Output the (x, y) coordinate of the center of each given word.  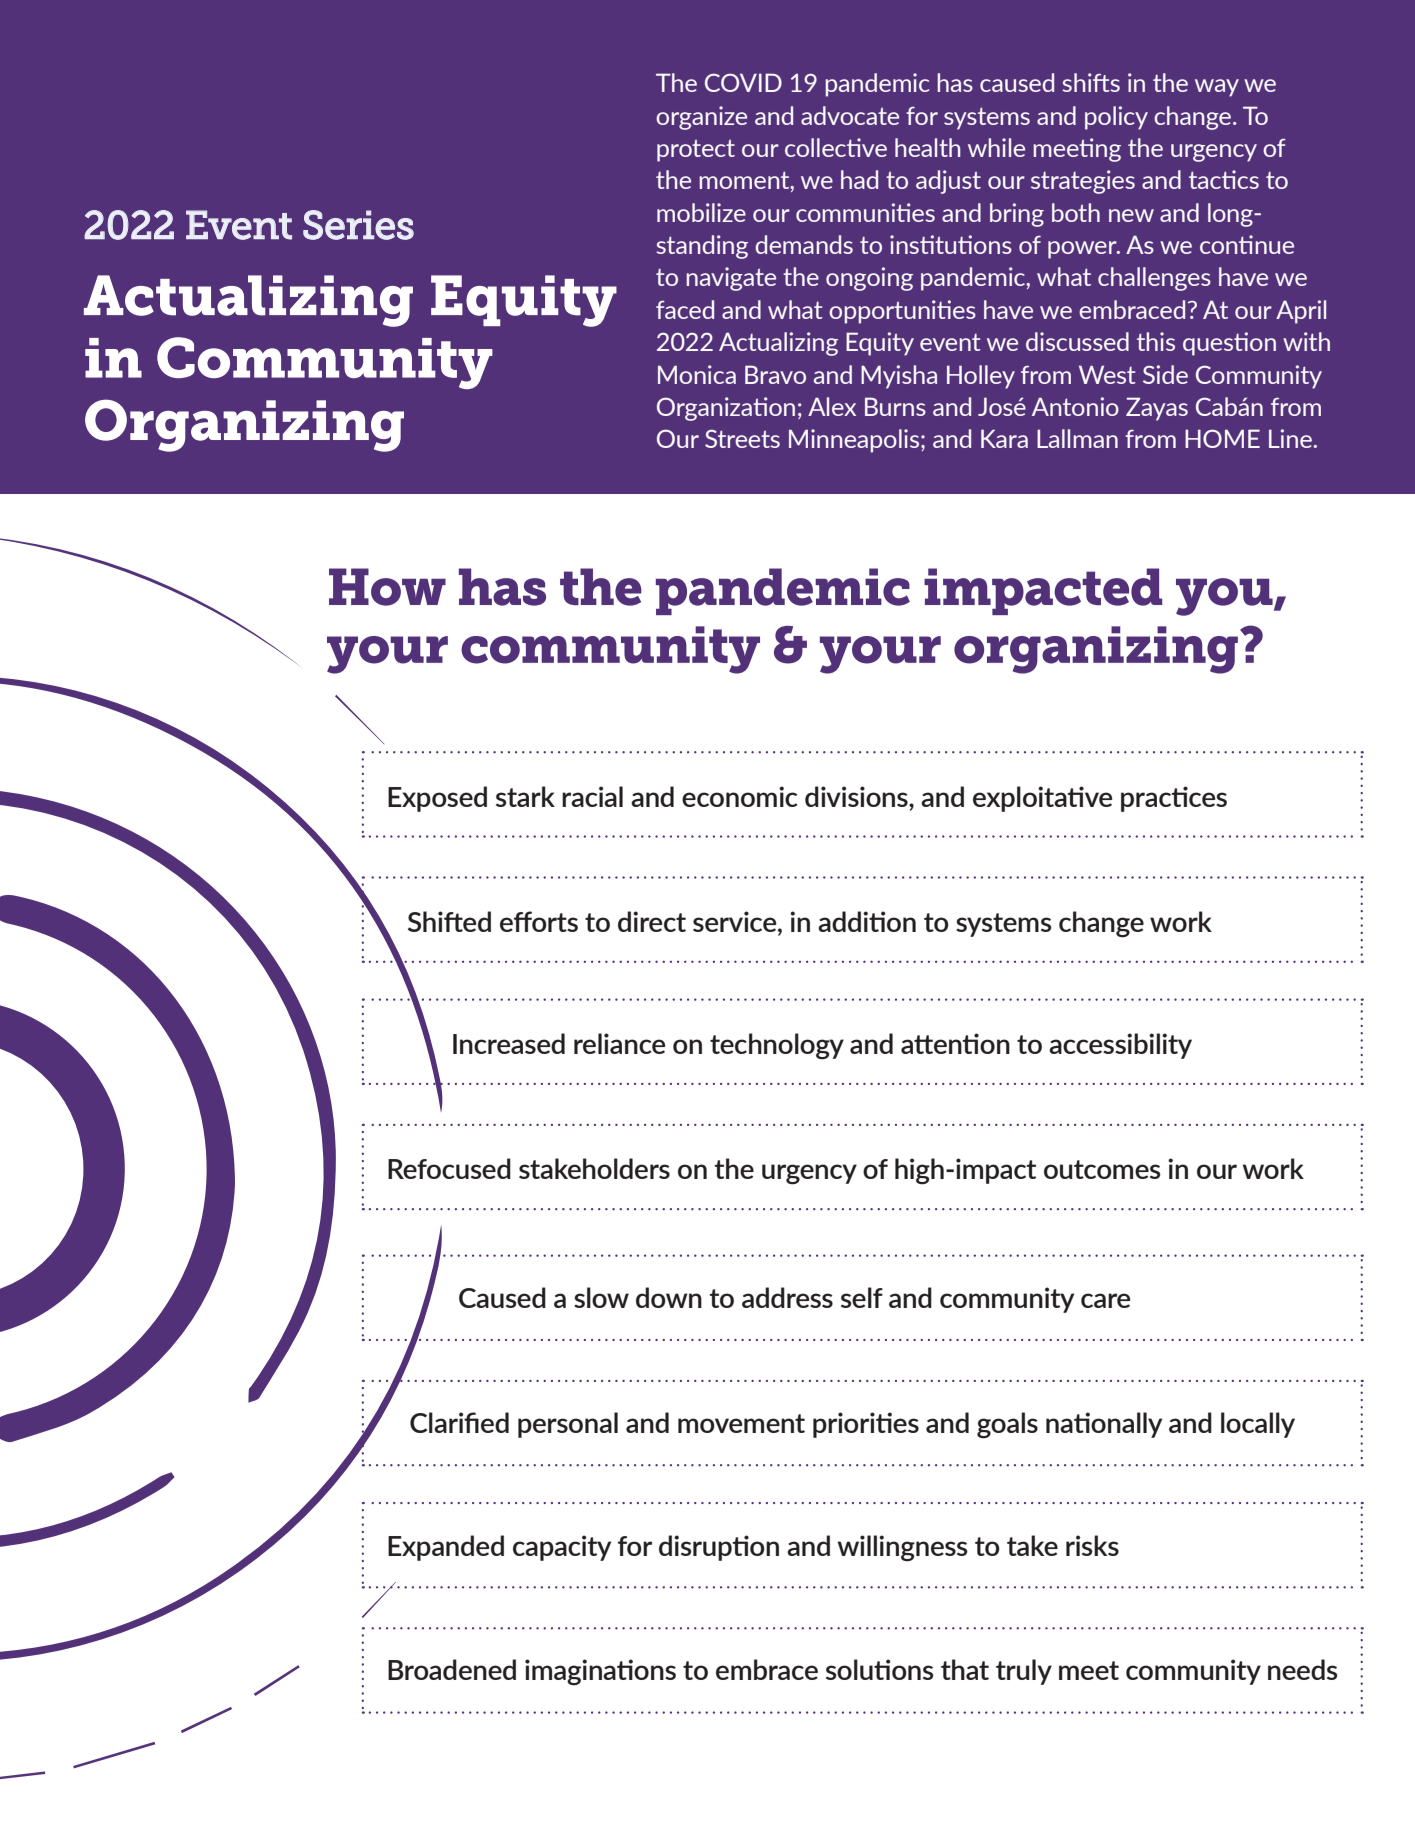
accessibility (1120, 1046)
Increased (509, 1043)
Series (358, 225)
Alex (832, 406)
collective (836, 147)
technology (777, 1046)
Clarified (459, 1422)
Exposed (437, 799)
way (1217, 88)
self (862, 1297)
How (387, 587)
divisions (857, 796)
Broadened (452, 1669)
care (1105, 1300)
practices (1174, 799)
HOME (1222, 438)
